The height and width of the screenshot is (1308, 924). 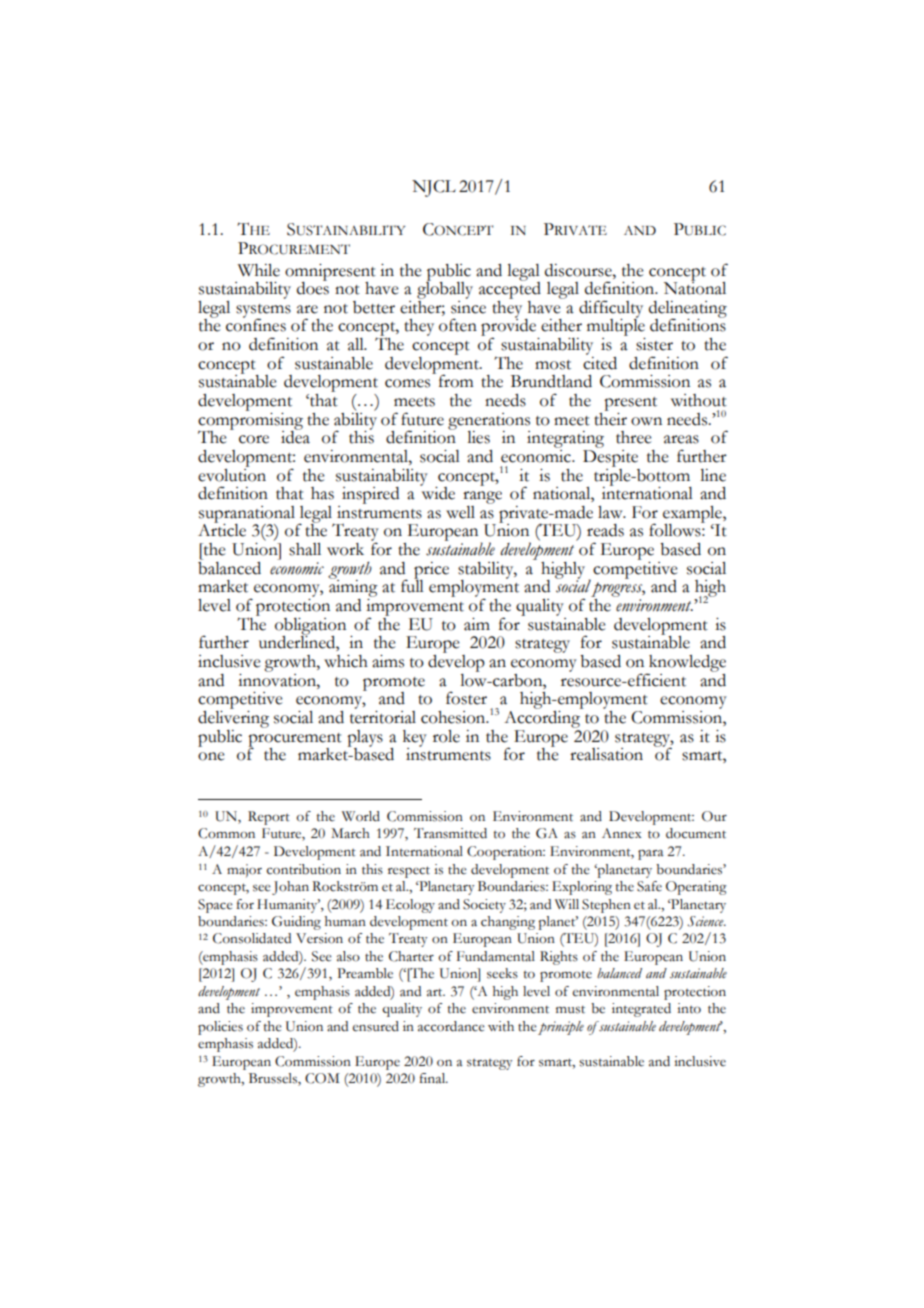 I want to click on difficulty, so click(x=611, y=310).
